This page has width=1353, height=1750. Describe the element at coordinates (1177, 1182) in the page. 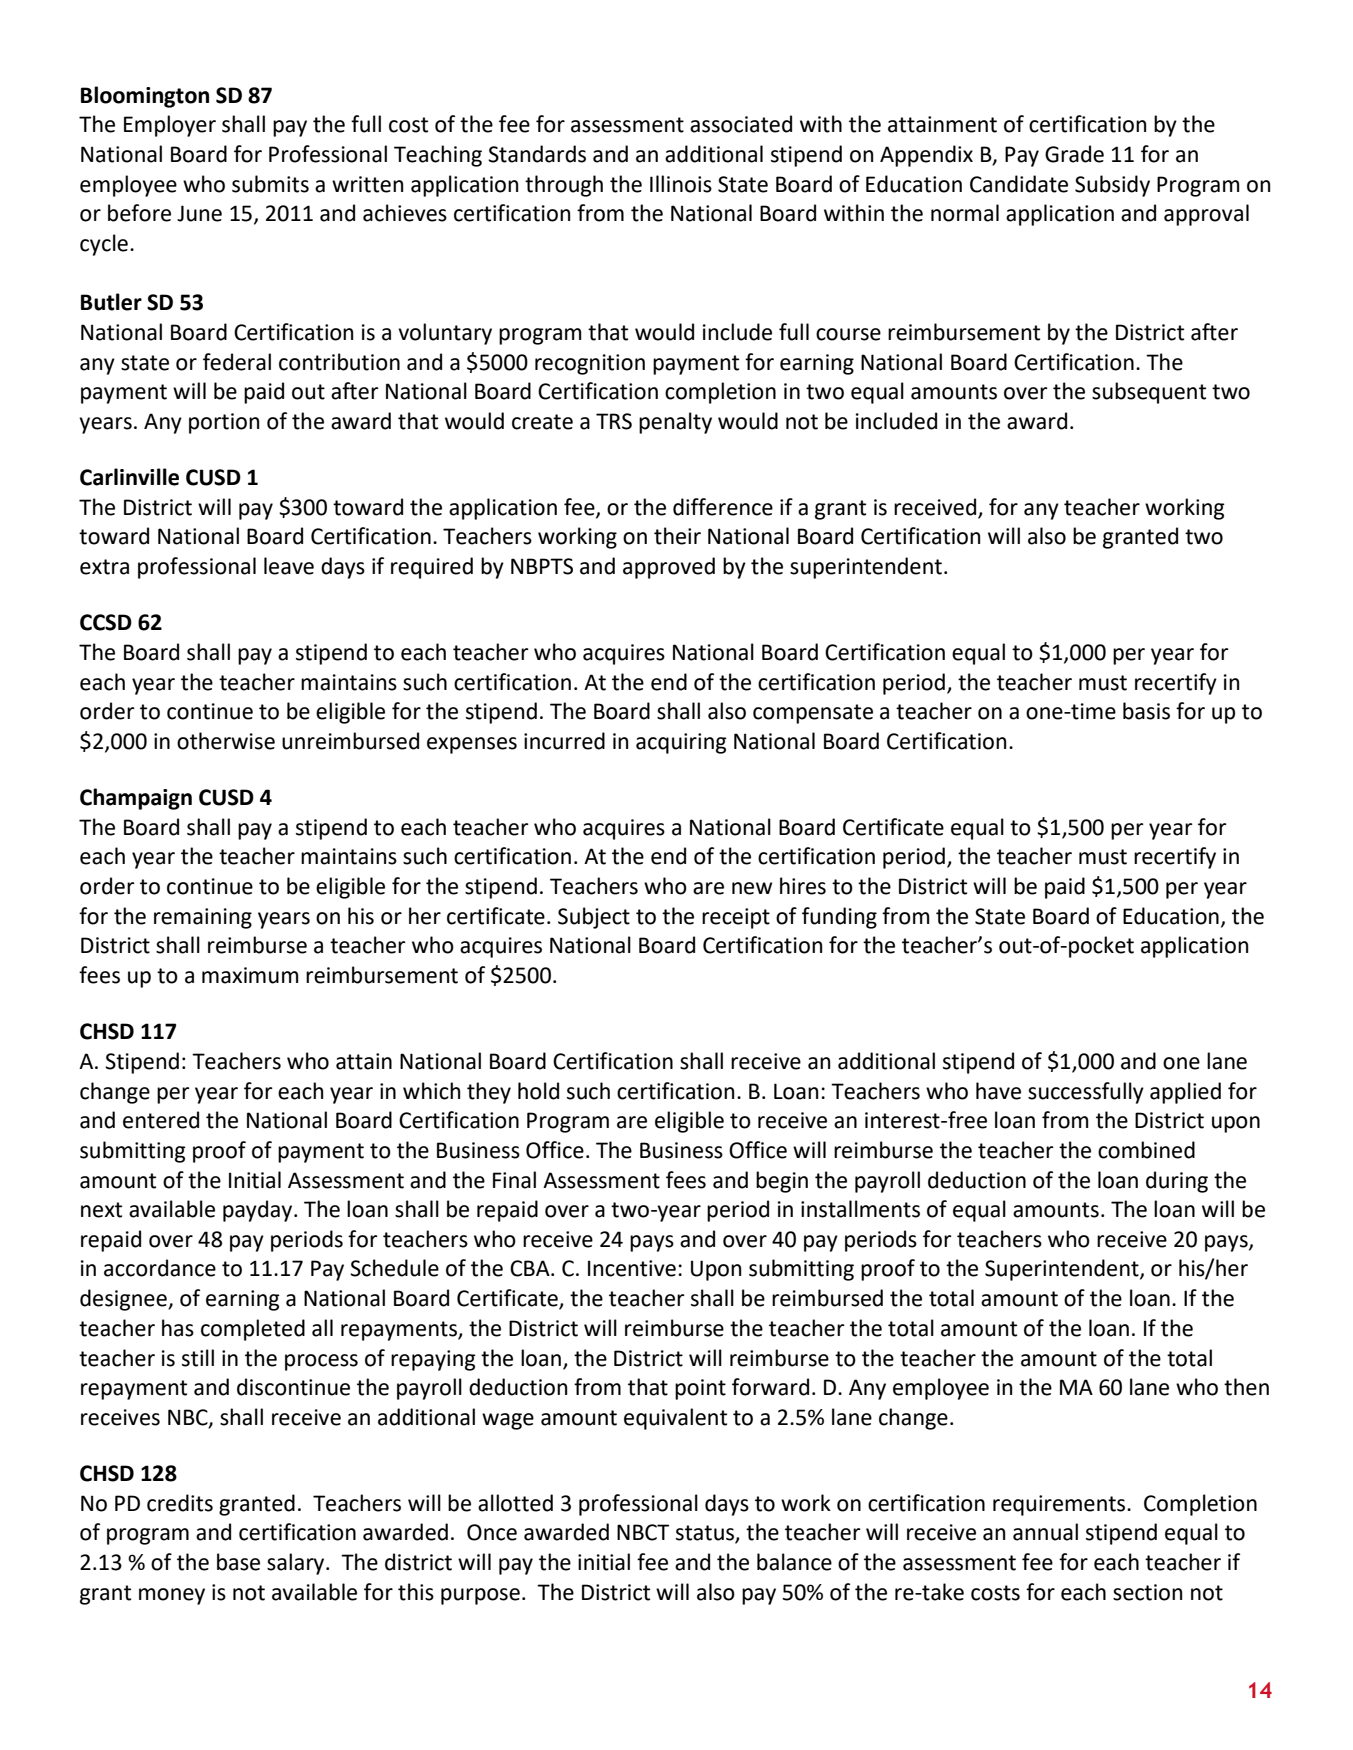

I see `during` at that location.
